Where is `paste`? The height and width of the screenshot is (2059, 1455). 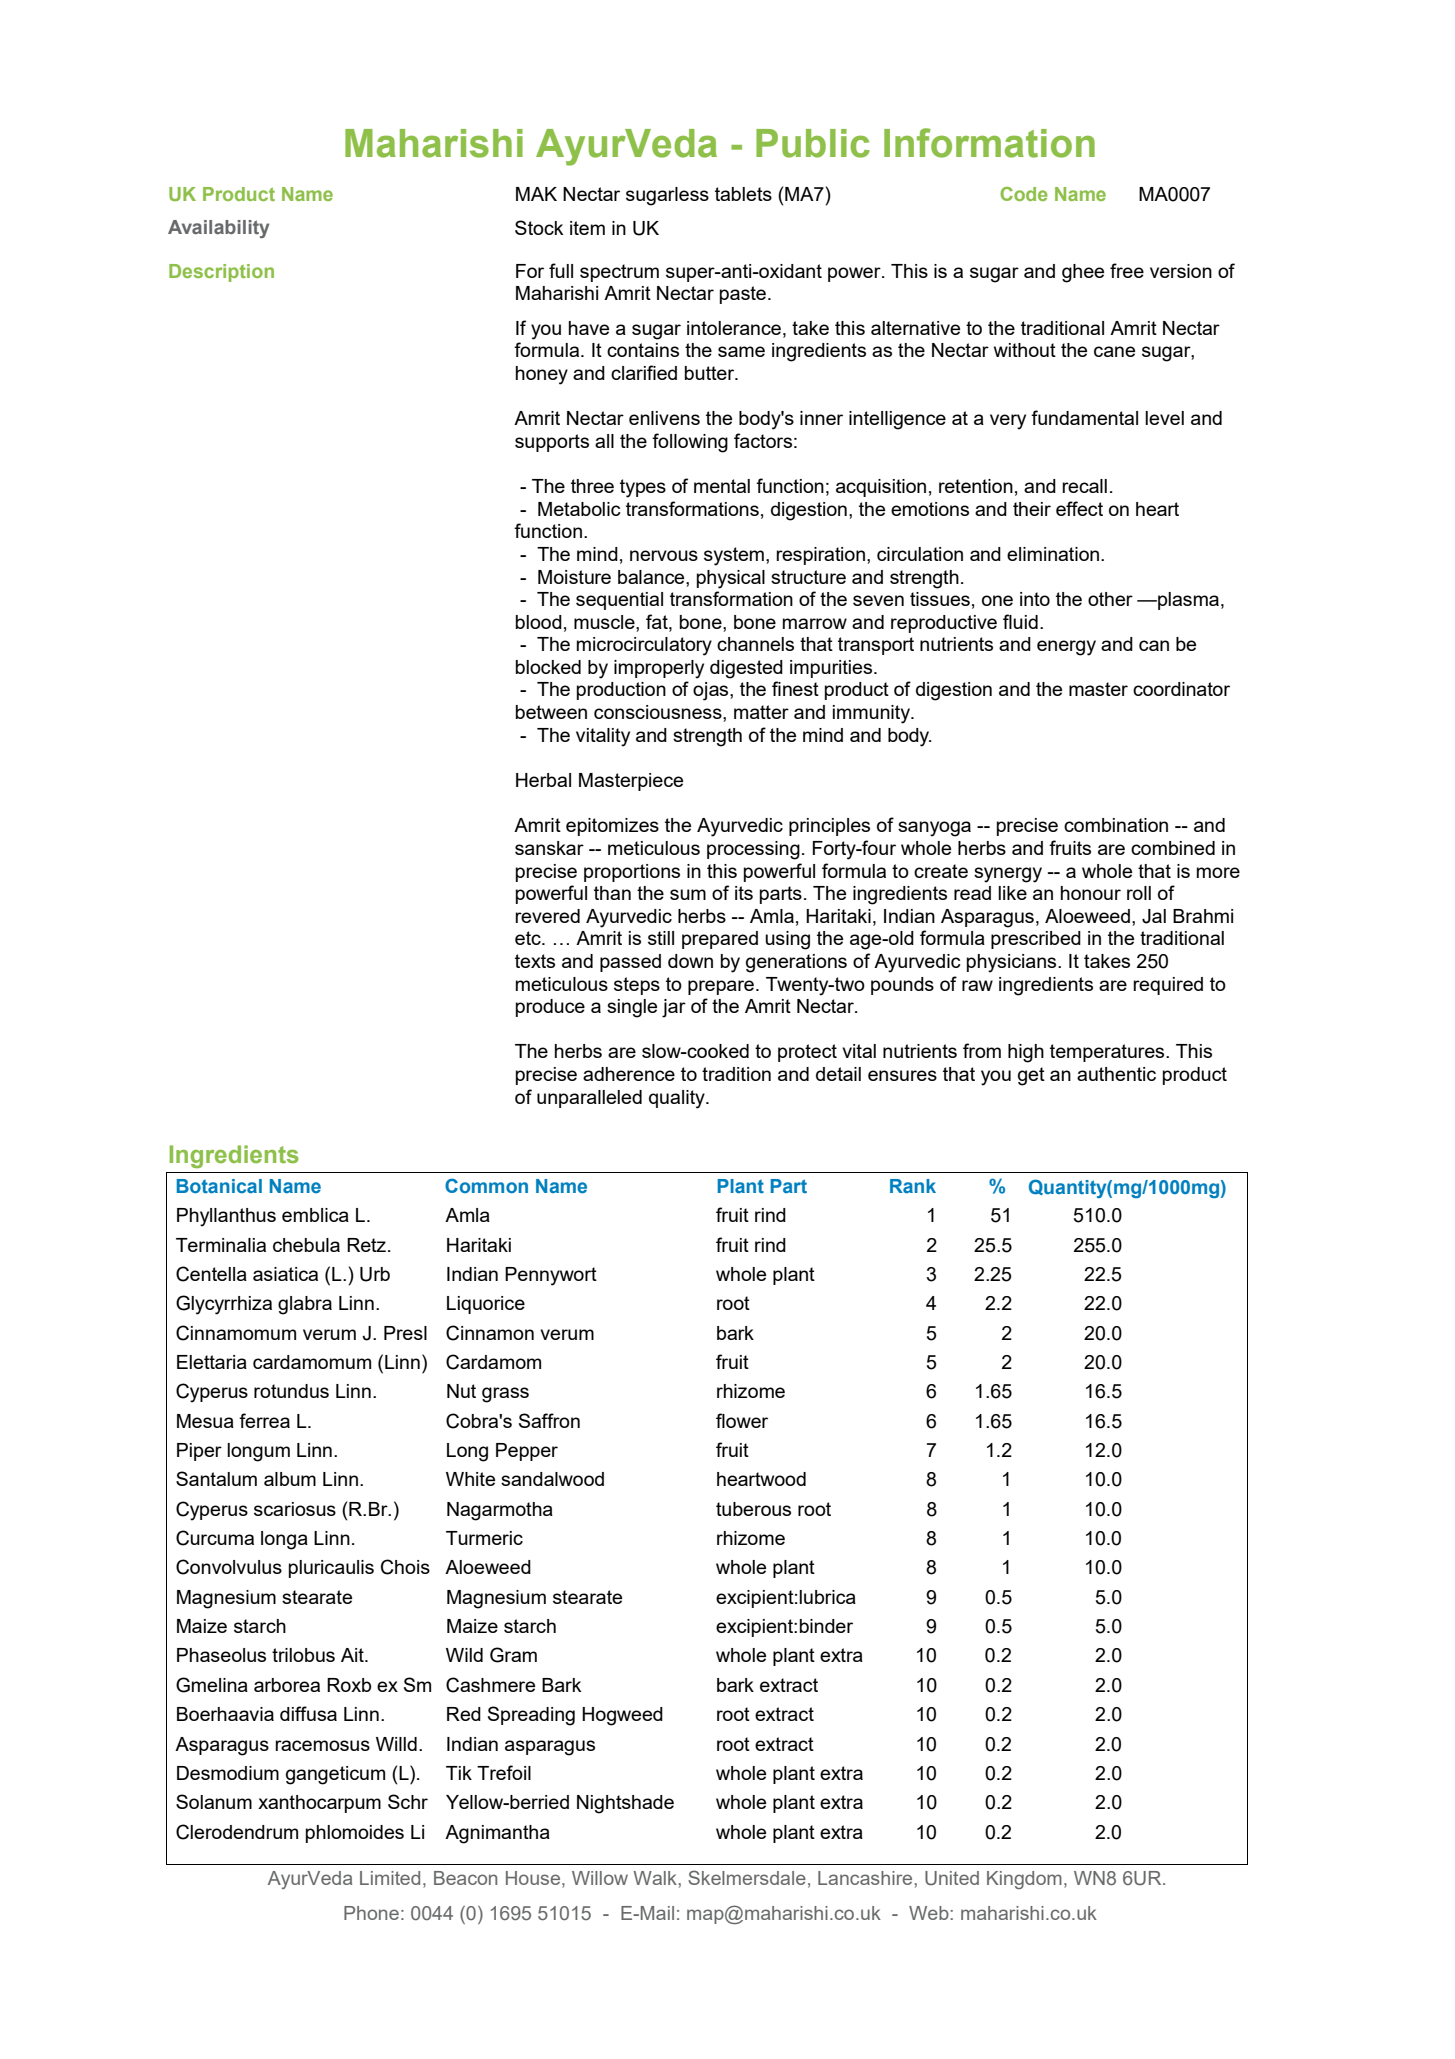
paste is located at coordinates (743, 295).
